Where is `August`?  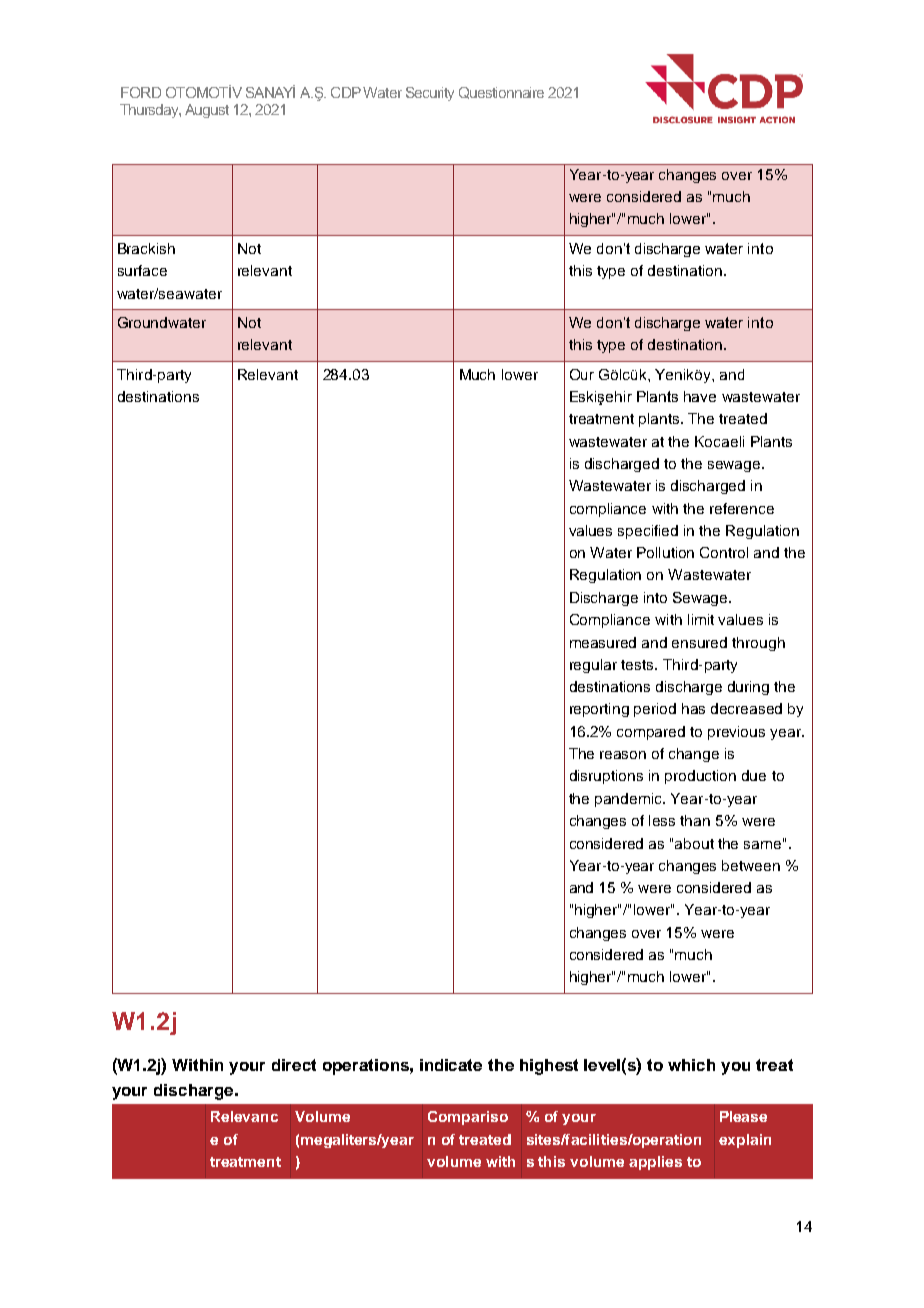
August is located at coordinates (207, 111).
